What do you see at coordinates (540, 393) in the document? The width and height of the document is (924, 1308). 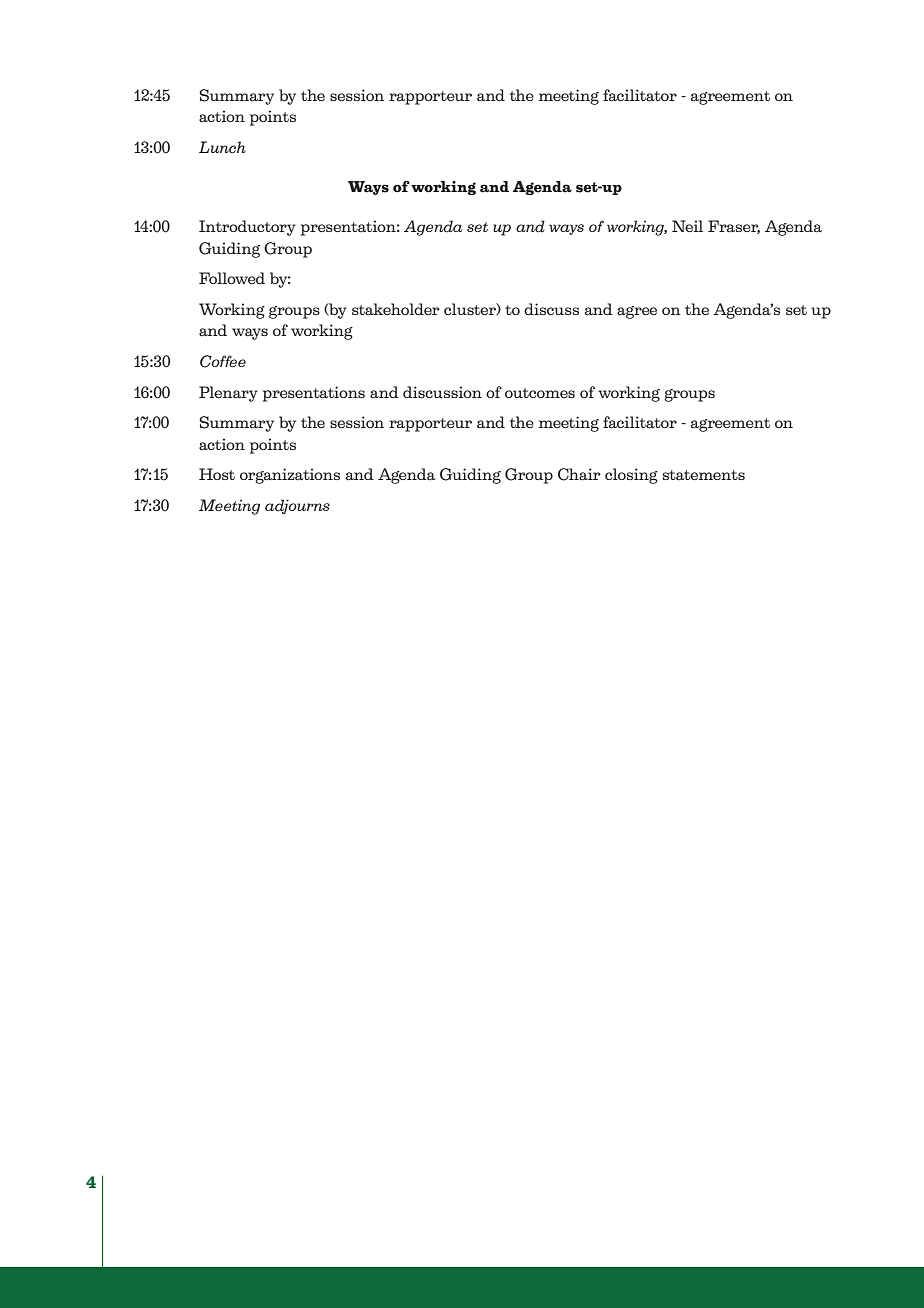 I see `outcomes` at bounding box center [540, 393].
